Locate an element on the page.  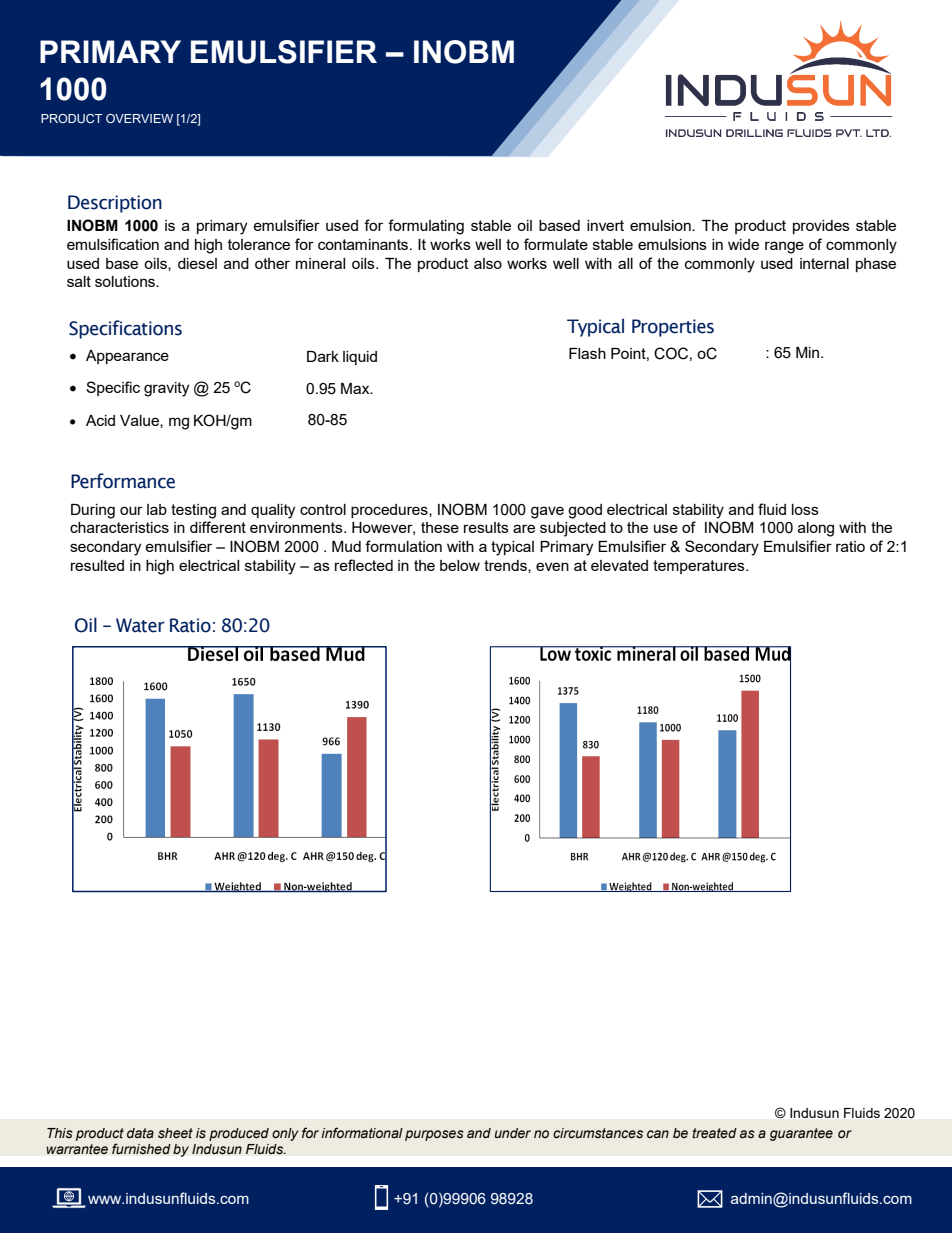
loss is located at coordinates (805, 509).
